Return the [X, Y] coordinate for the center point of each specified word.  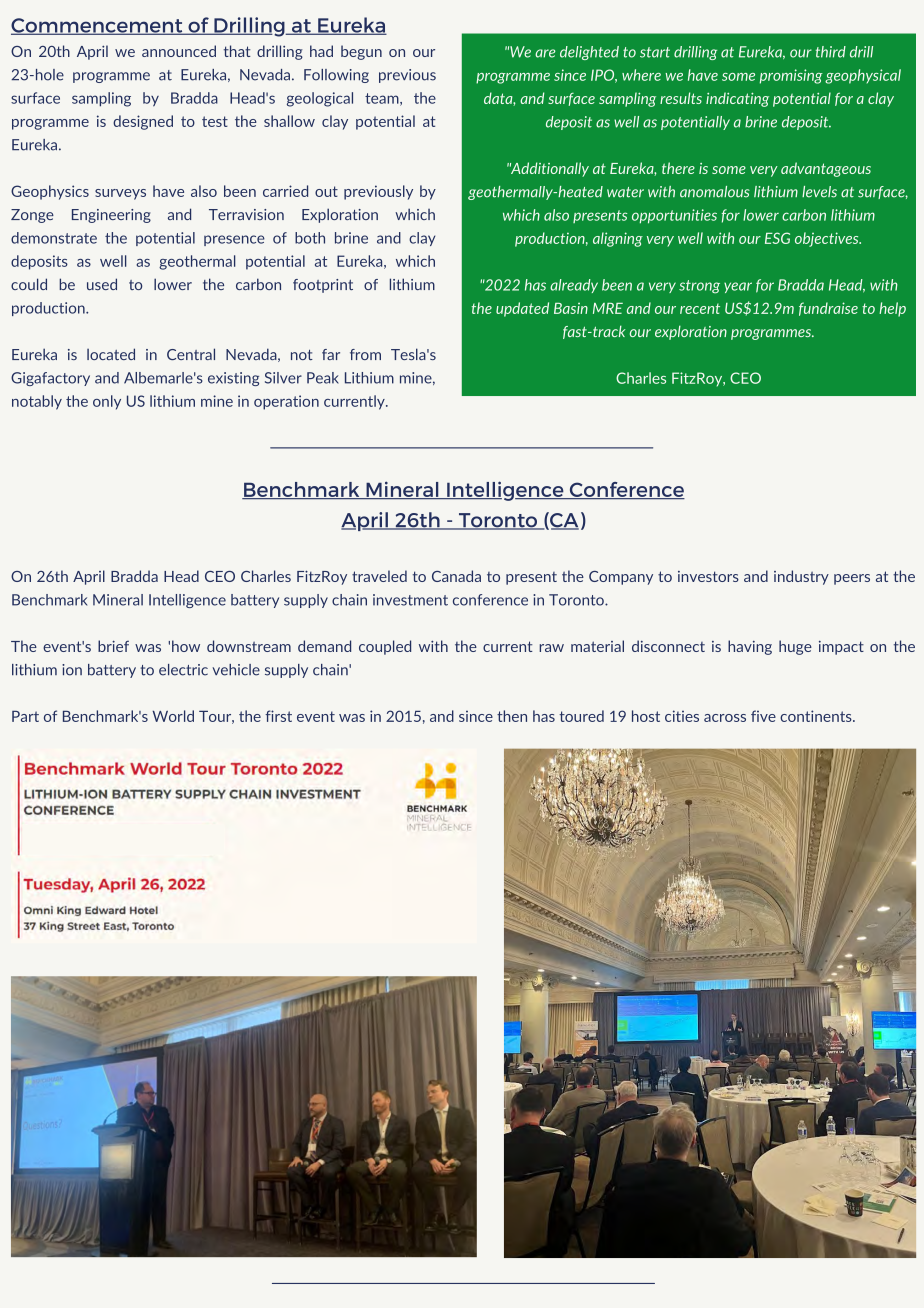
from [365, 354]
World [173, 716]
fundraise [828, 309]
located [111, 354]
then [512, 716]
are [545, 53]
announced [179, 51]
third [831, 52]
